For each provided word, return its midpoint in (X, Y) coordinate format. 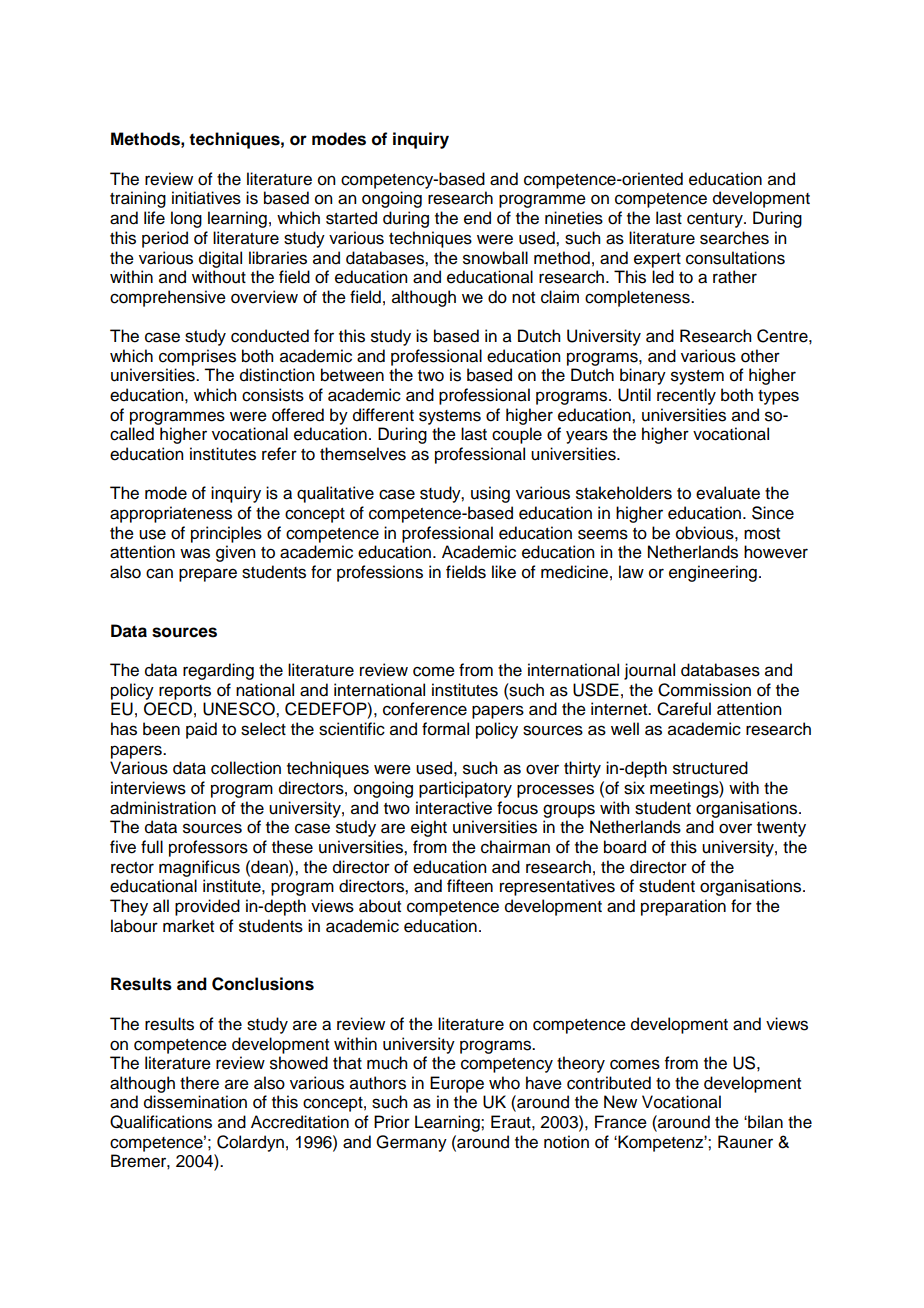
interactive (454, 808)
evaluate (728, 493)
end (477, 218)
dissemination (195, 1102)
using (490, 494)
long (186, 219)
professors (208, 848)
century (716, 220)
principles (226, 534)
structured (710, 768)
